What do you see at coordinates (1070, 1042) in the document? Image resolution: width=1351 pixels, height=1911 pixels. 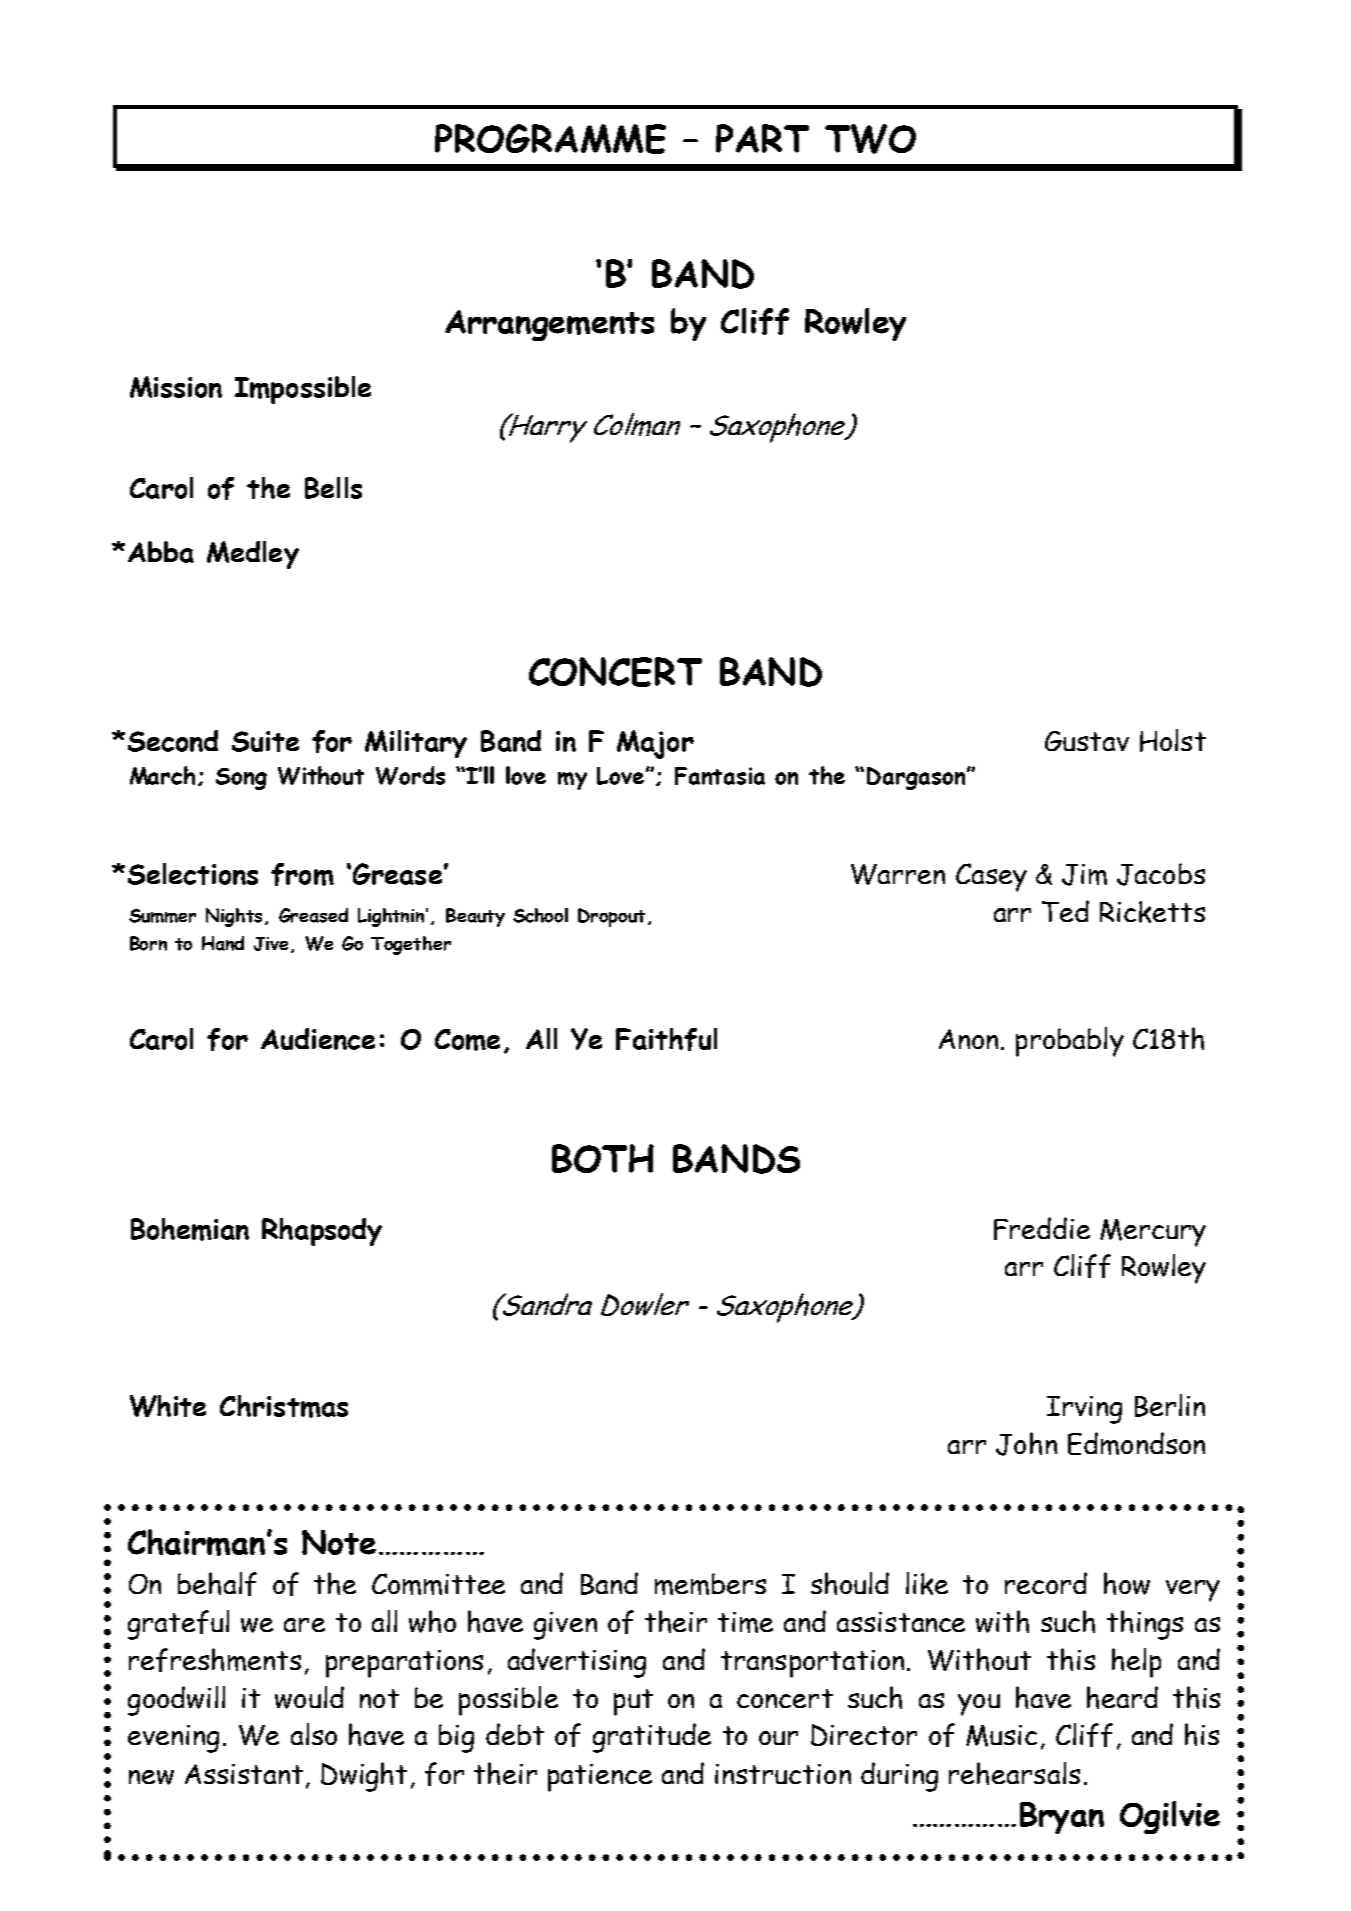 I see `probably` at bounding box center [1070, 1042].
